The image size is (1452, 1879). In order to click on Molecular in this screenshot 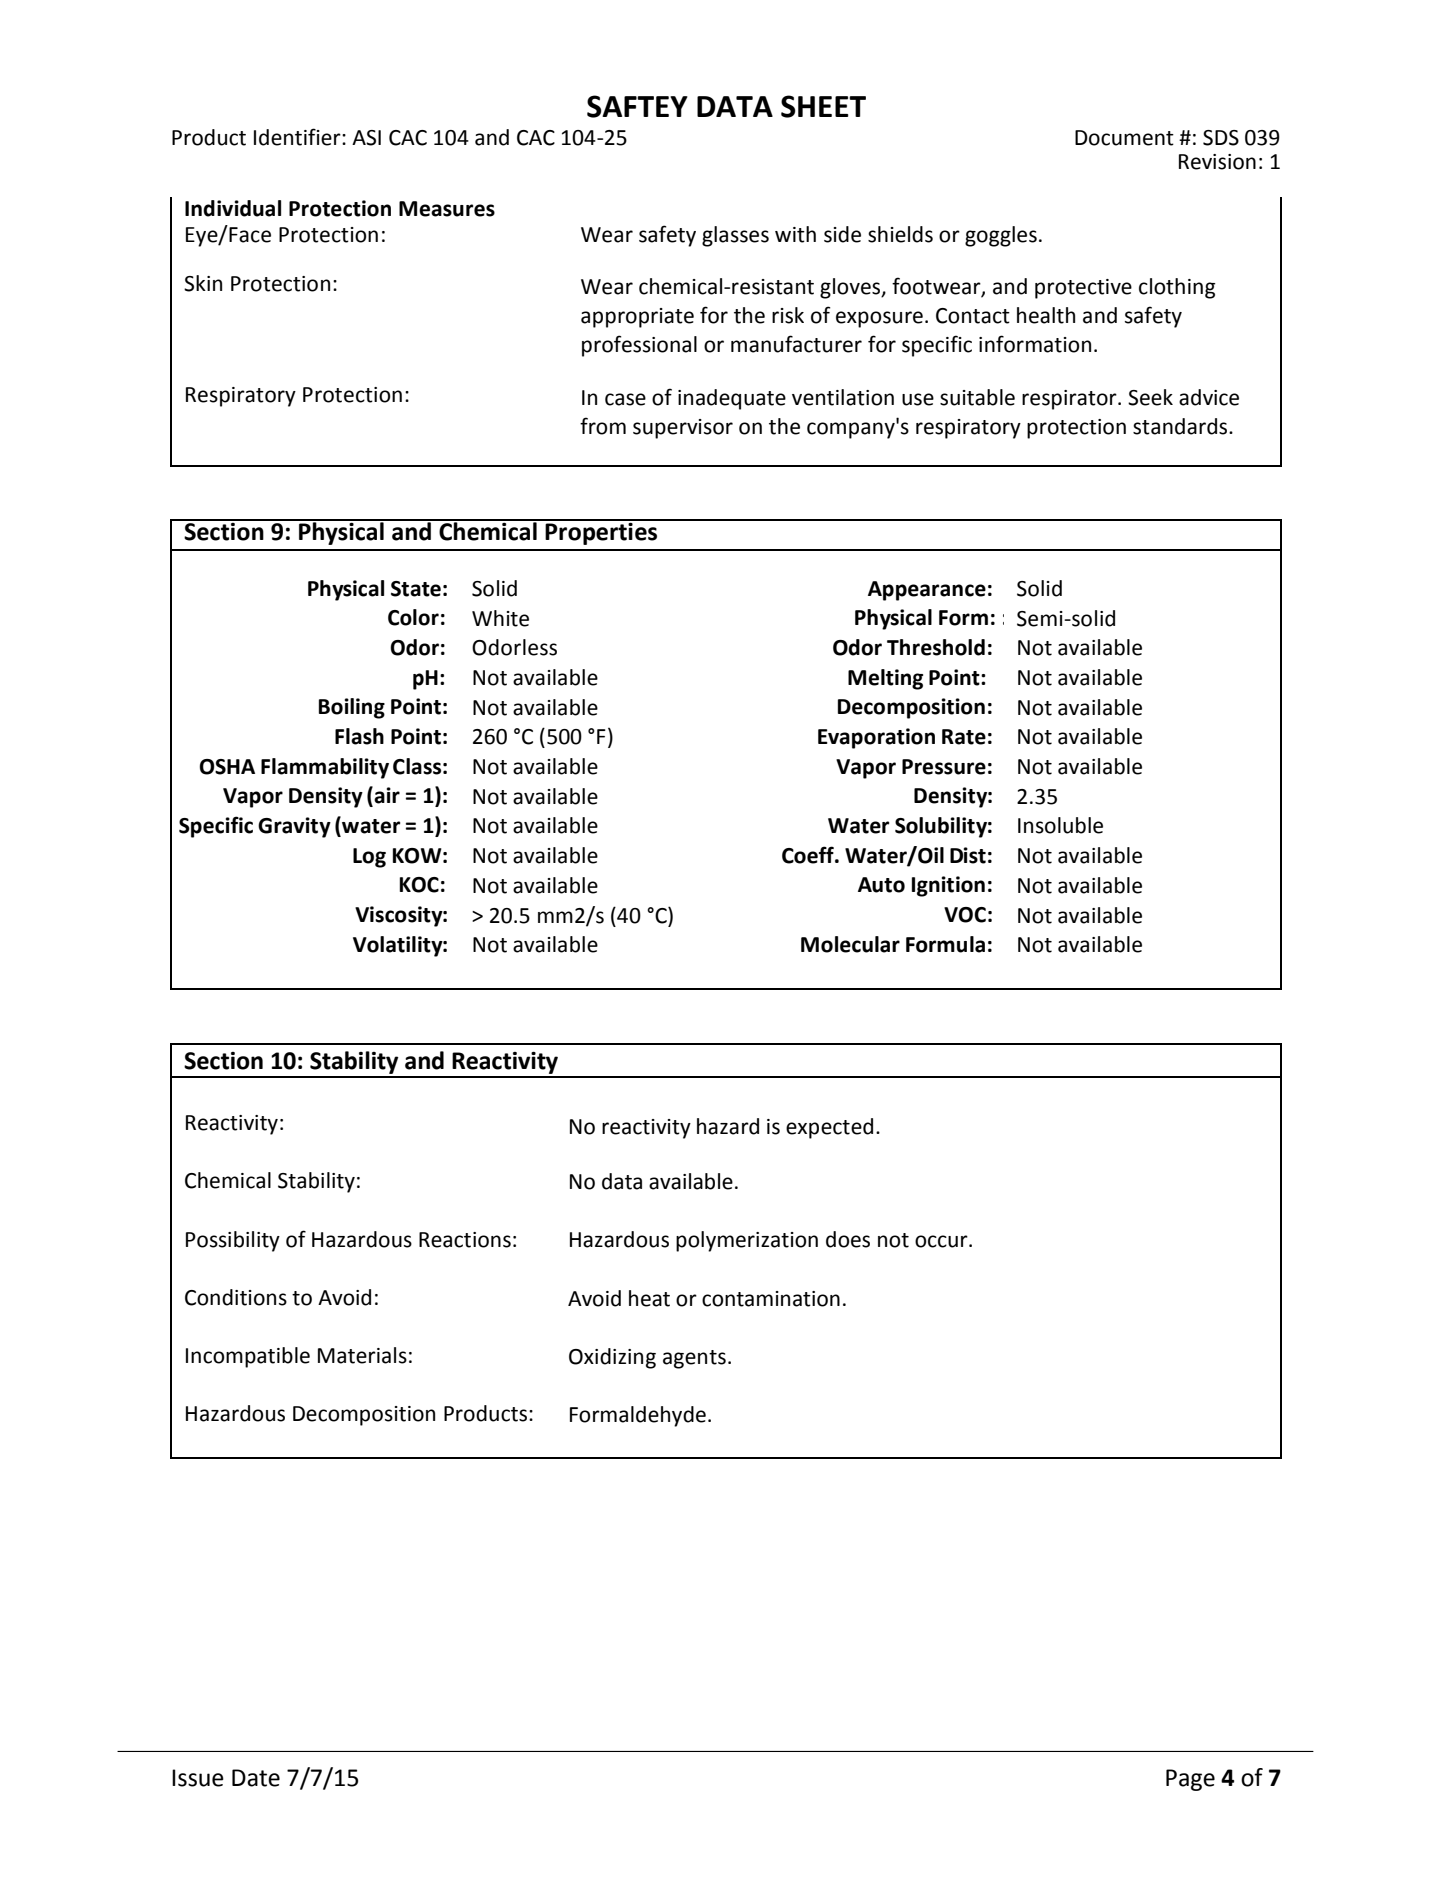, I will do `click(850, 944)`.
